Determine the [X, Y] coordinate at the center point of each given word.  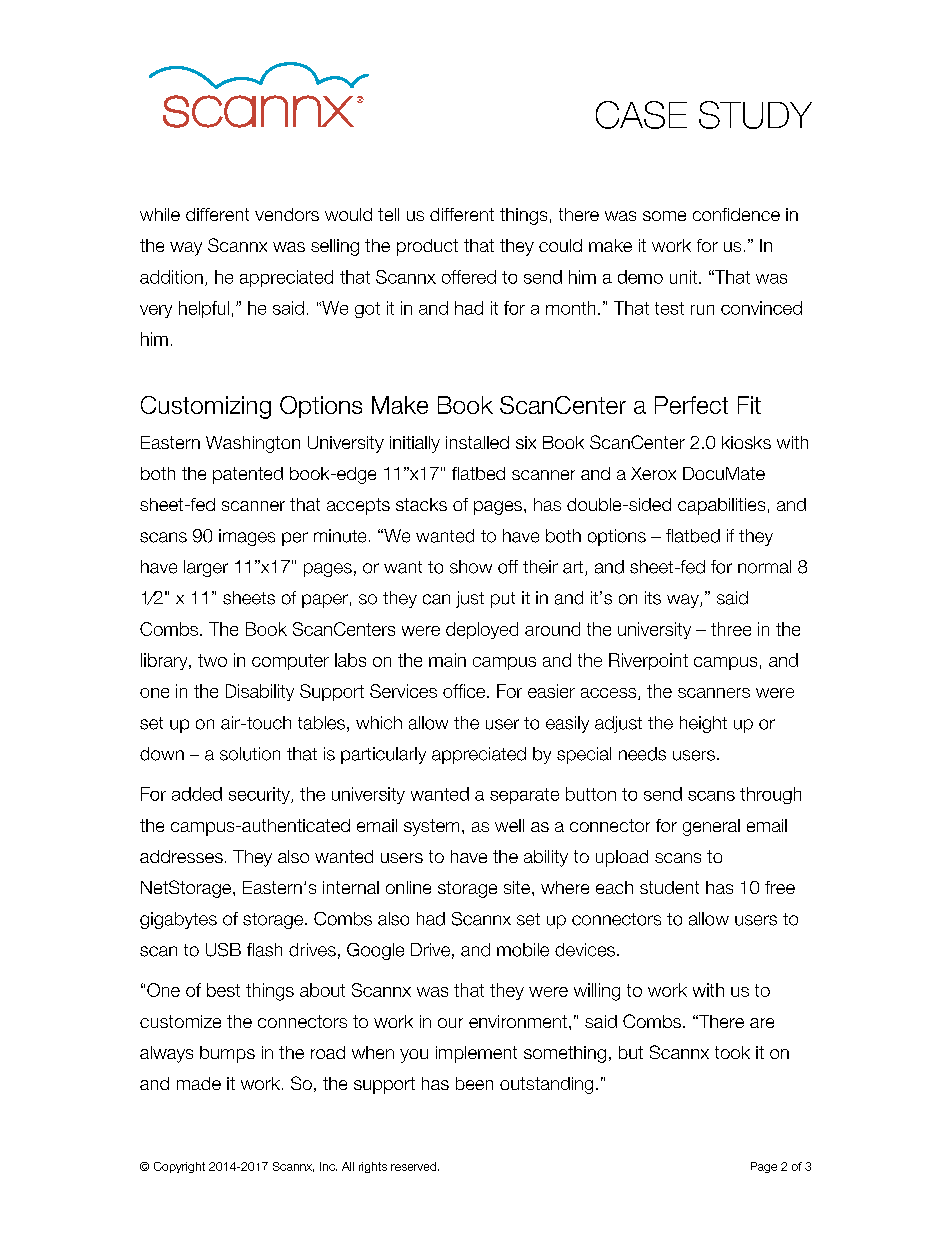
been [474, 1083]
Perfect [691, 405]
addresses [181, 856]
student [669, 887]
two [212, 660]
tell [388, 214]
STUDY [755, 115]
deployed [482, 630]
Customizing [206, 407]
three [731, 629]
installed [477, 442]
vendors [287, 214]
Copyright [179, 1167]
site [518, 887]
